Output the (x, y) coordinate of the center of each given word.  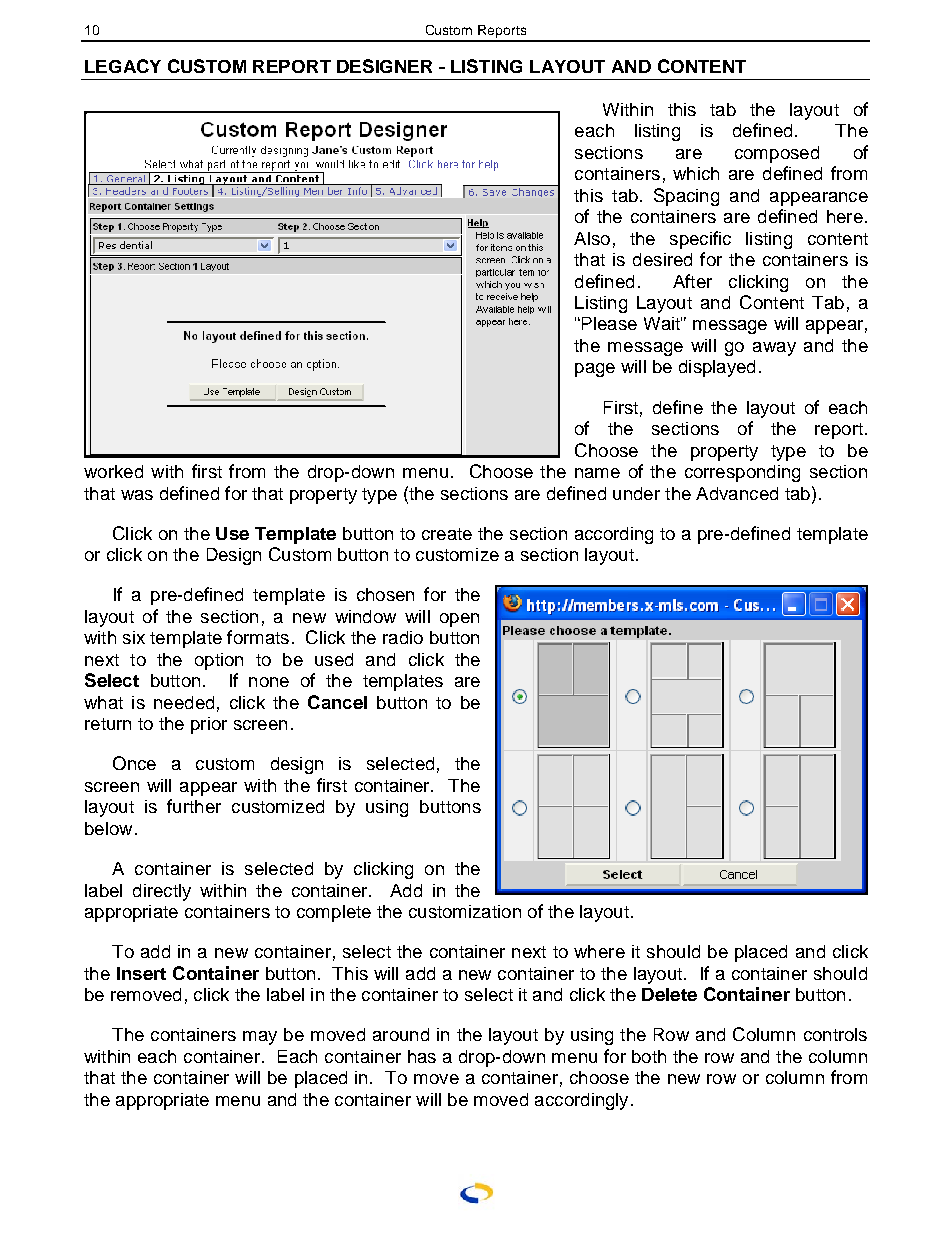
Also (592, 238)
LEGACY (123, 66)
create (447, 534)
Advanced (737, 493)
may (260, 1038)
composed (777, 154)
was (137, 495)
